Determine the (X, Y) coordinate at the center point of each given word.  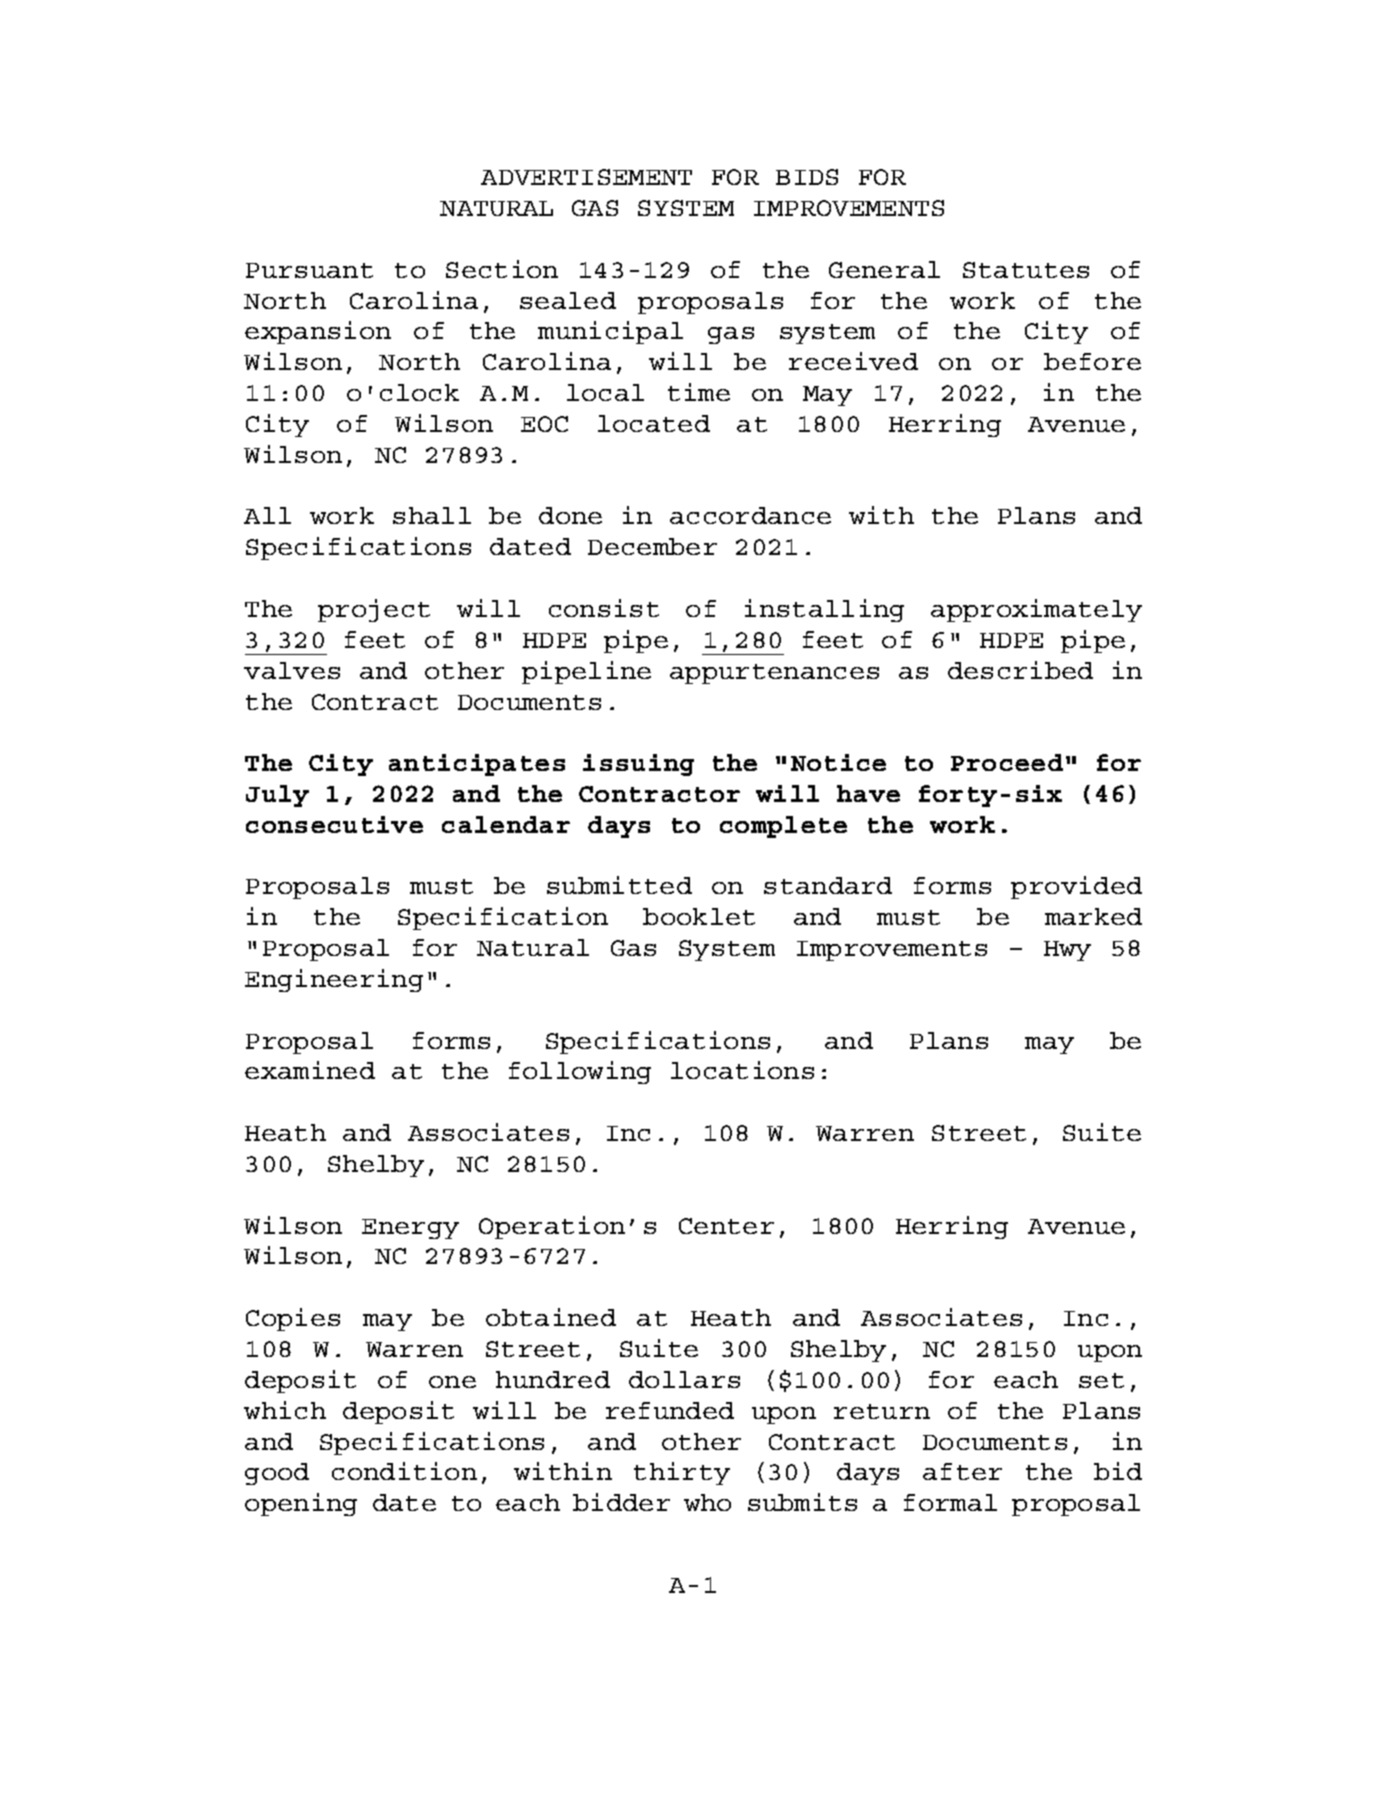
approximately (1036, 610)
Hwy (1067, 951)
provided (1076, 887)
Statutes (1026, 270)
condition (404, 1471)
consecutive (334, 824)
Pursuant (309, 270)
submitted (619, 885)
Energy (410, 1229)
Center (726, 1226)
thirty (682, 1473)
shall (432, 515)
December (652, 546)
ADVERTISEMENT (586, 177)
